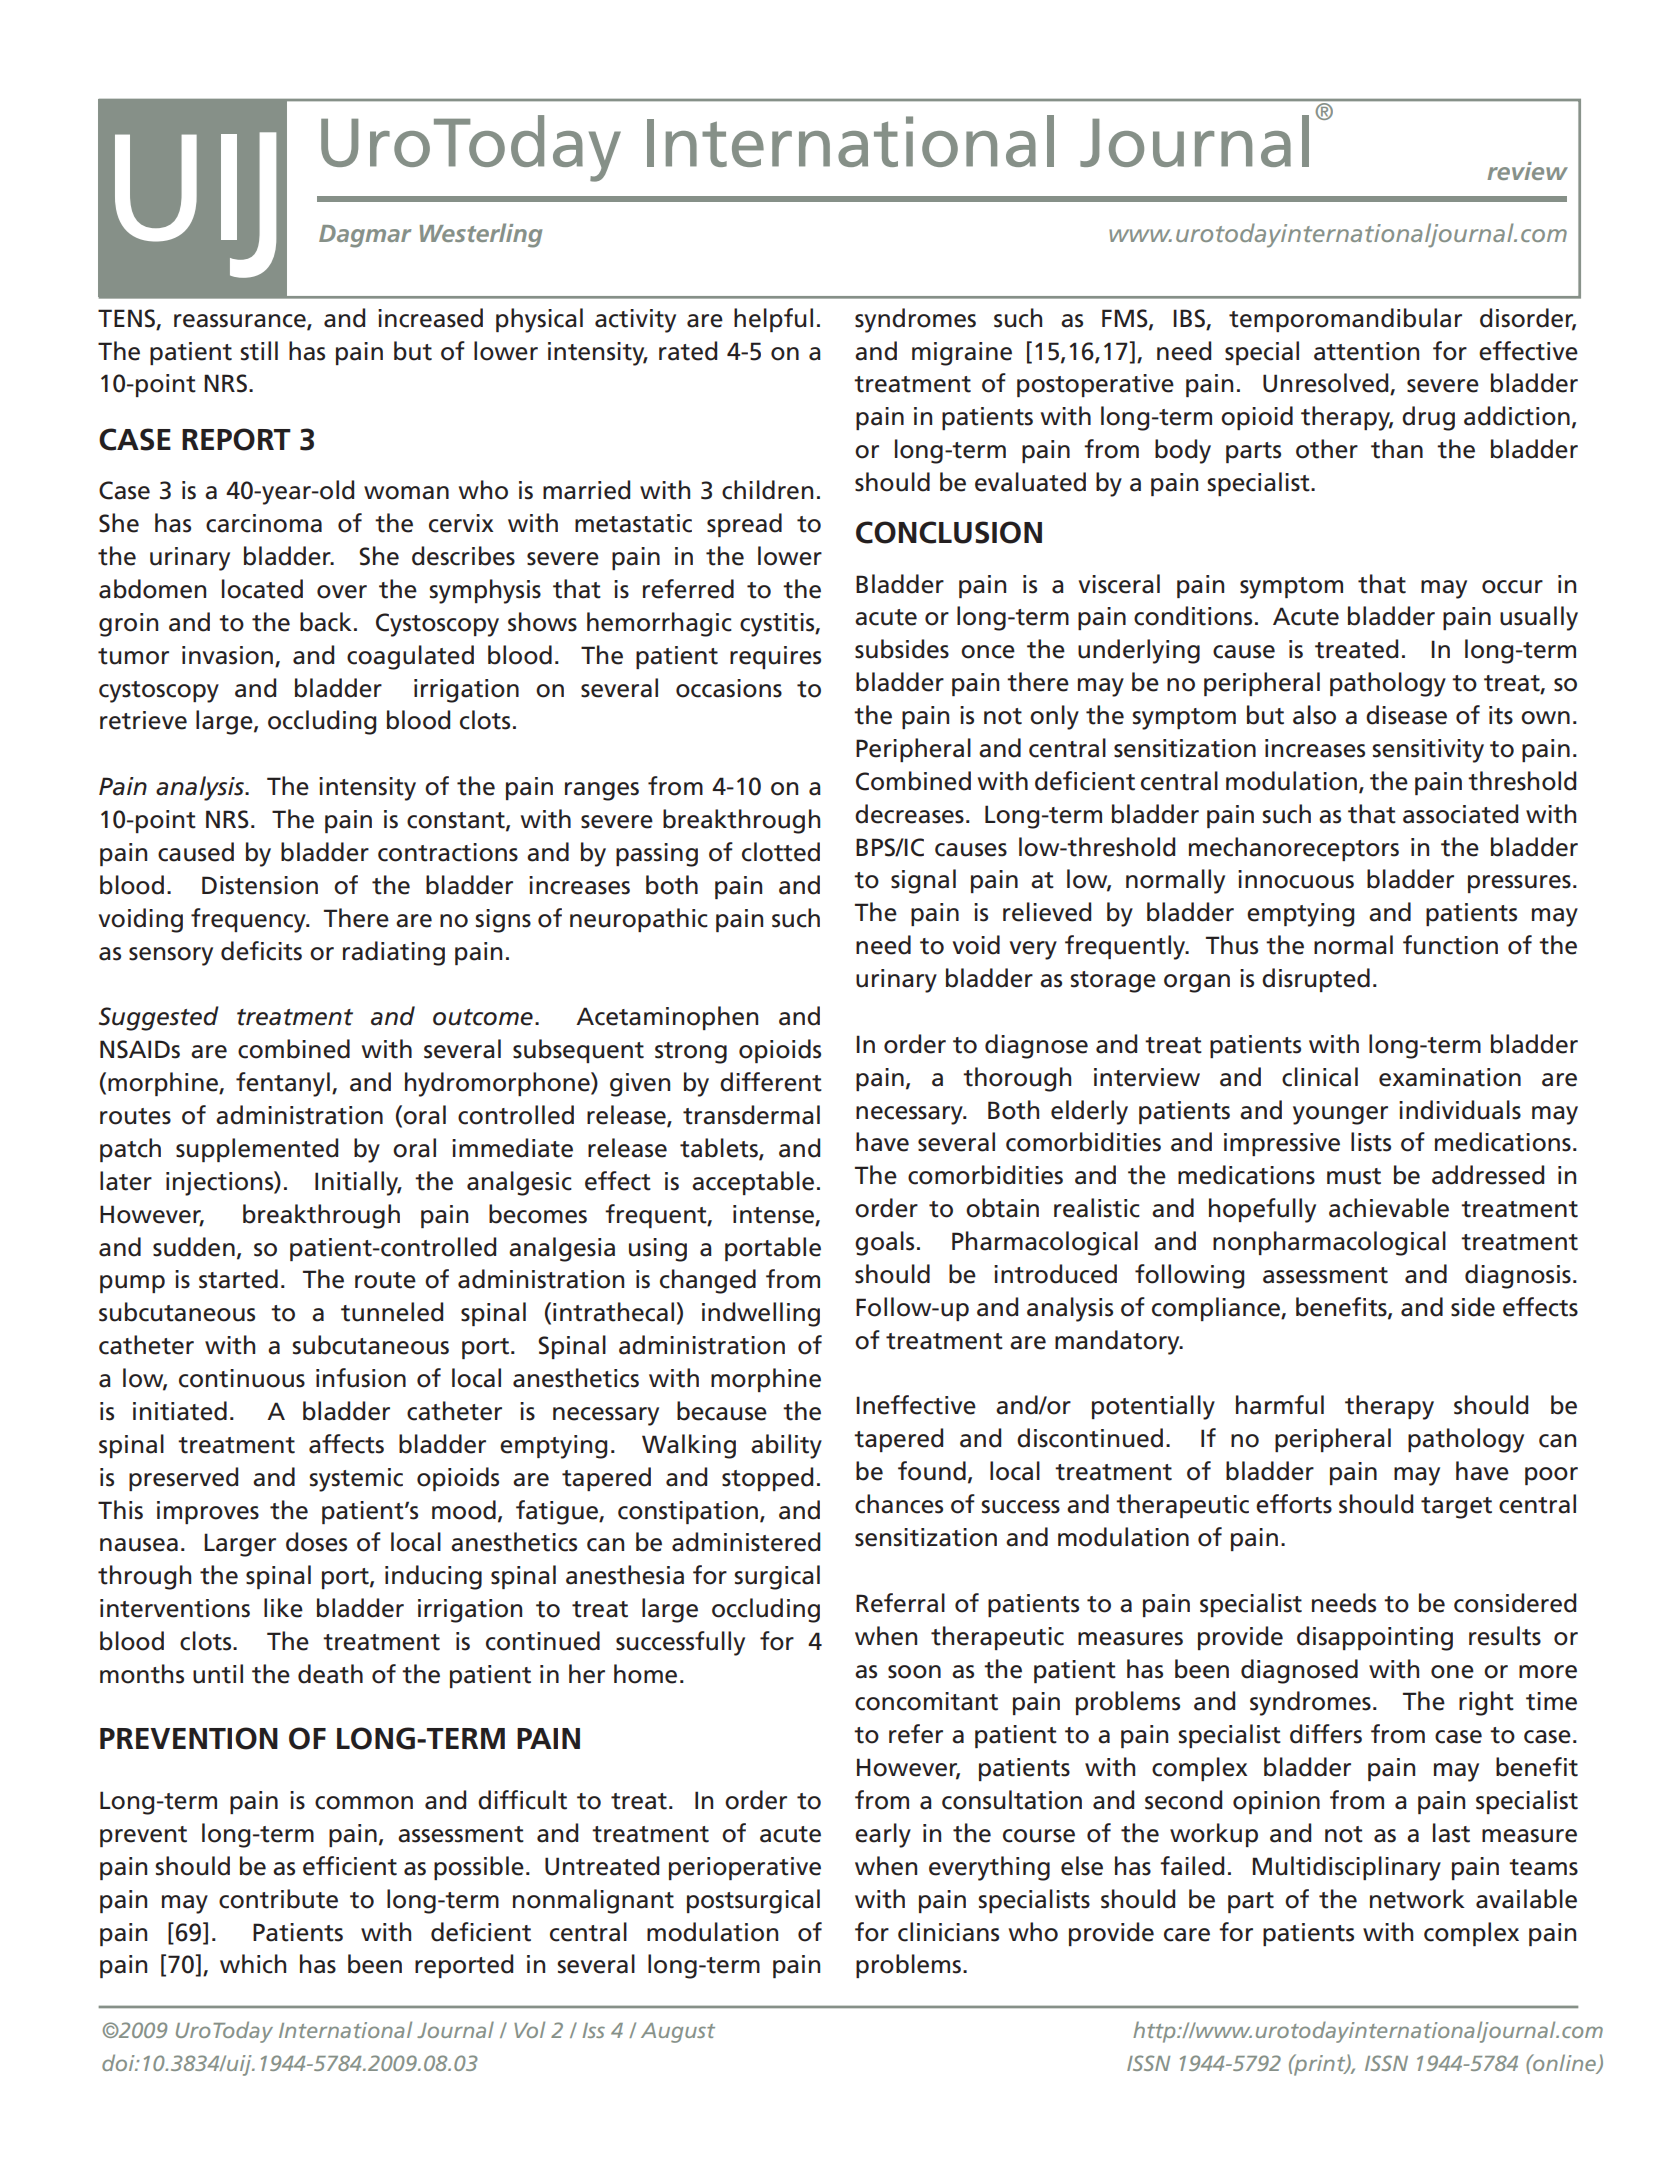 This page has height=2170, width=1677. I want to click on indwelling, so click(761, 1314).
